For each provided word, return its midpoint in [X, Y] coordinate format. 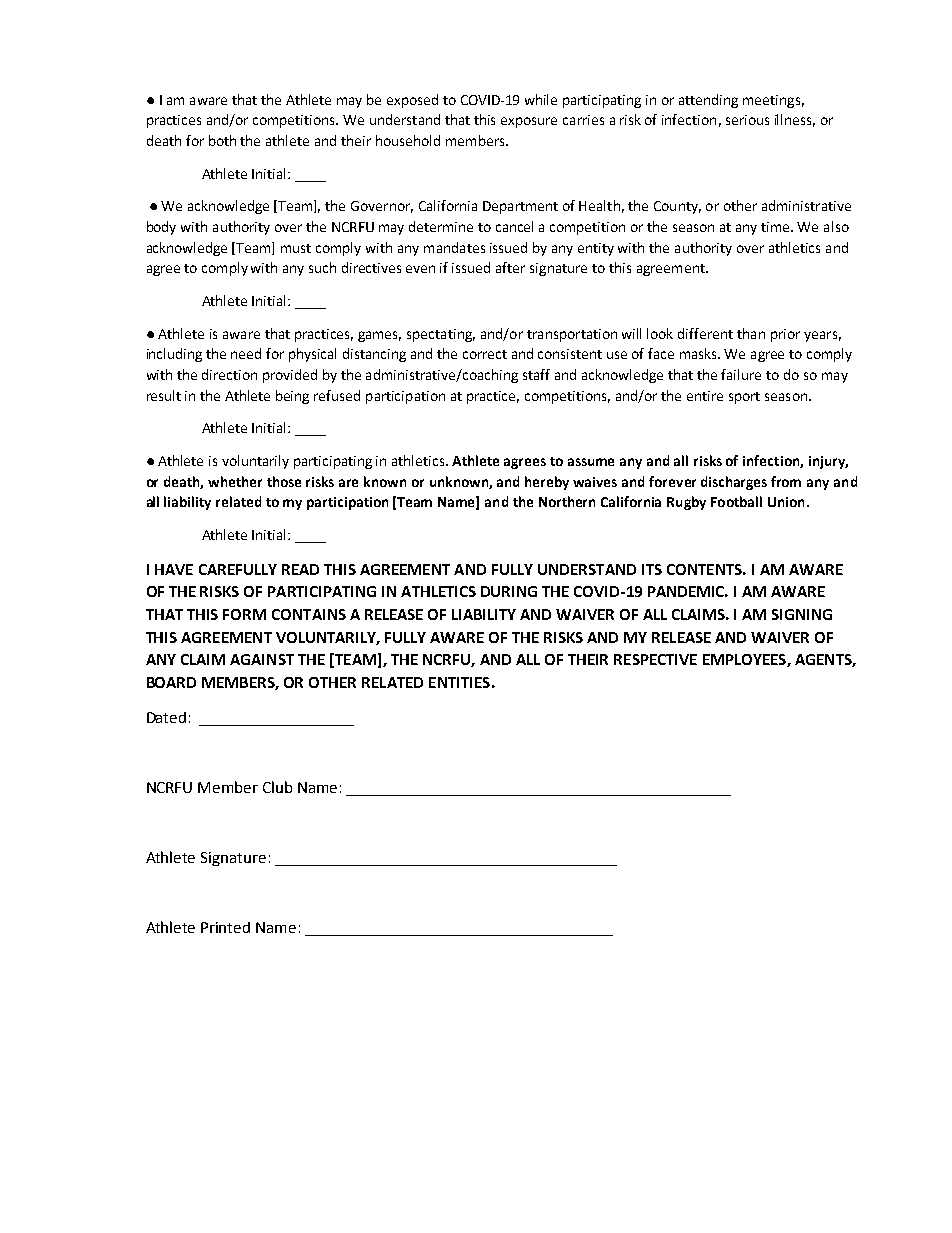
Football [736, 501]
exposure [529, 122]
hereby [547, 483]
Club [277, 787]
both [222, 140]
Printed [225, 927]
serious [747, 120]
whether [235, 481]
